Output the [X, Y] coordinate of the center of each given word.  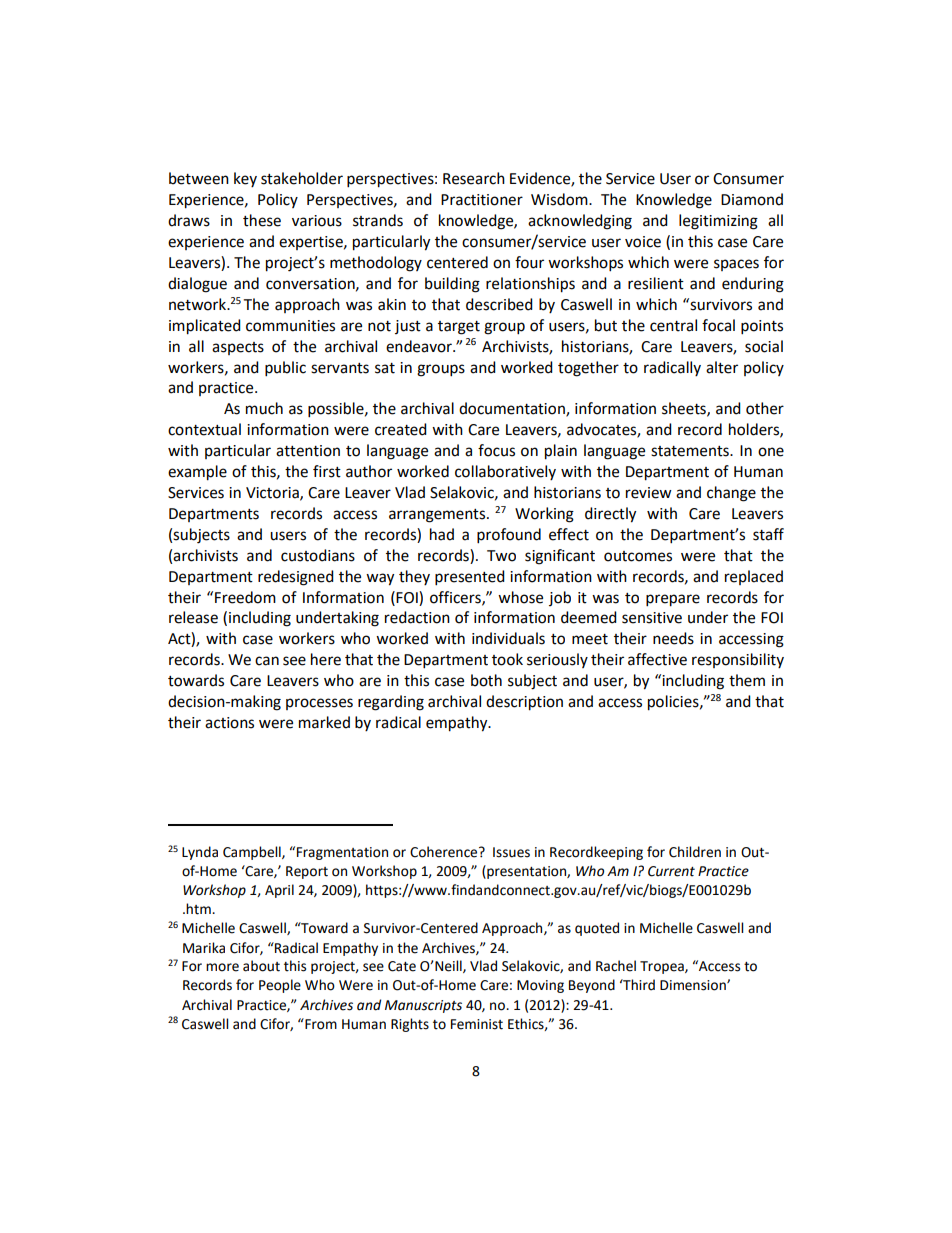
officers [456, 598]
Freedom [245, 597]
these [262, 220]
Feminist [477, 1024]
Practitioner [482, 200]
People [280, 986]
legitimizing [718, 222]
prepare [673, 600]
